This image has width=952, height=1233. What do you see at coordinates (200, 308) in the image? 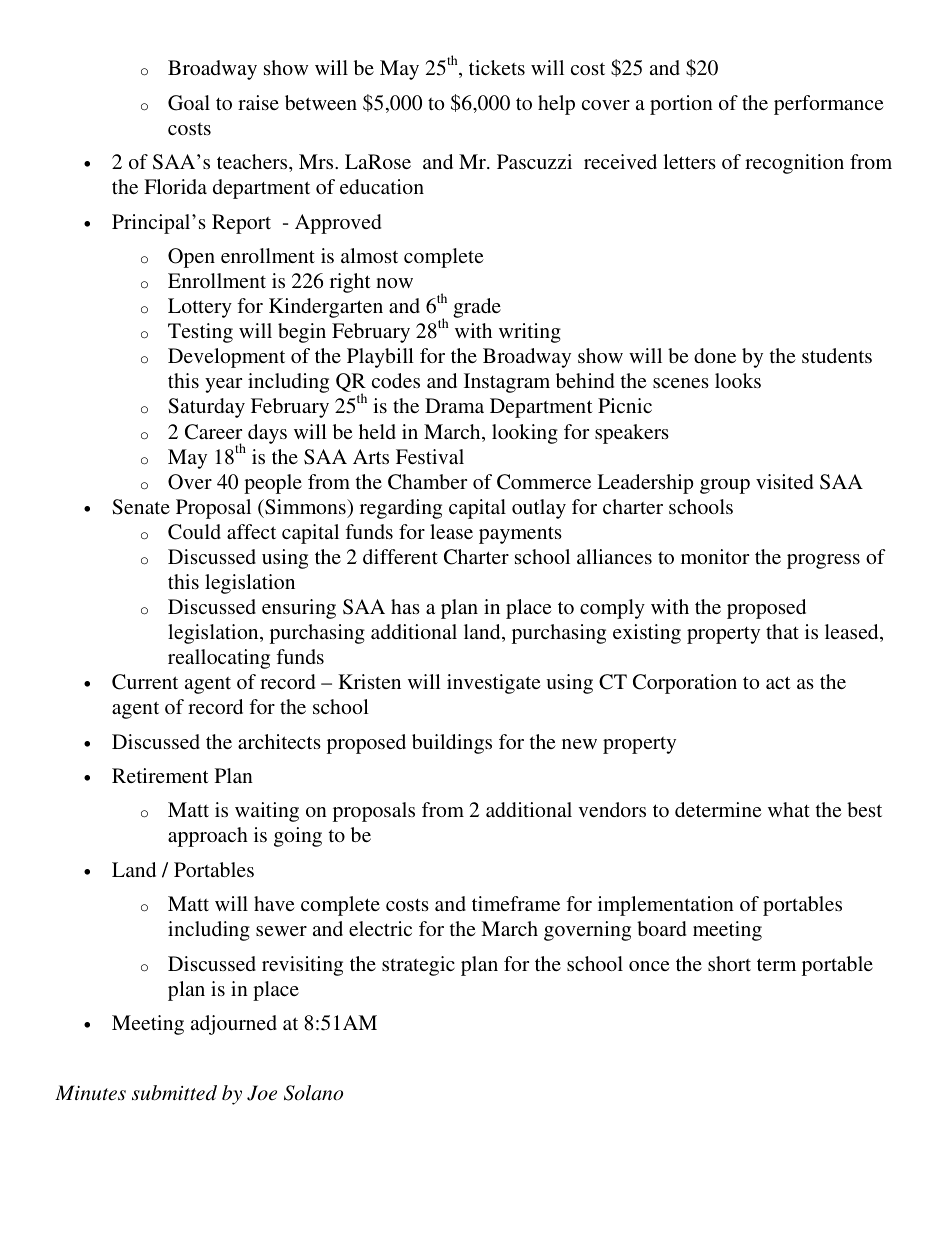
I see `Lottery` at bounding box center [200, 308].
